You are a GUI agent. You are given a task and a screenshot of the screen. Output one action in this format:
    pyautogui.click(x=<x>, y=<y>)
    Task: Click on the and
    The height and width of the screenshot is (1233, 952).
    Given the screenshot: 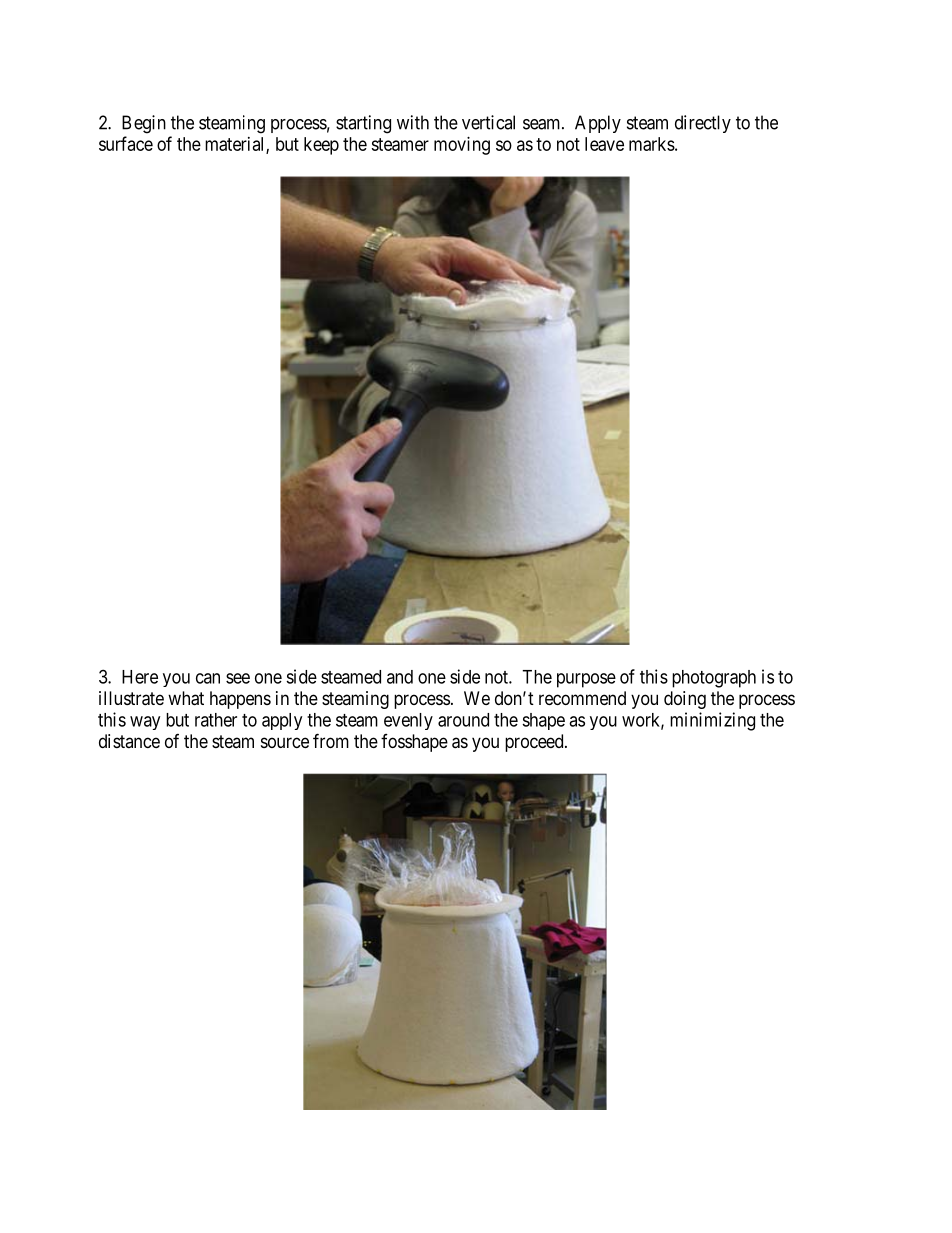 What is the action you would take?
    pyautogui.click(x=400, y=677)
